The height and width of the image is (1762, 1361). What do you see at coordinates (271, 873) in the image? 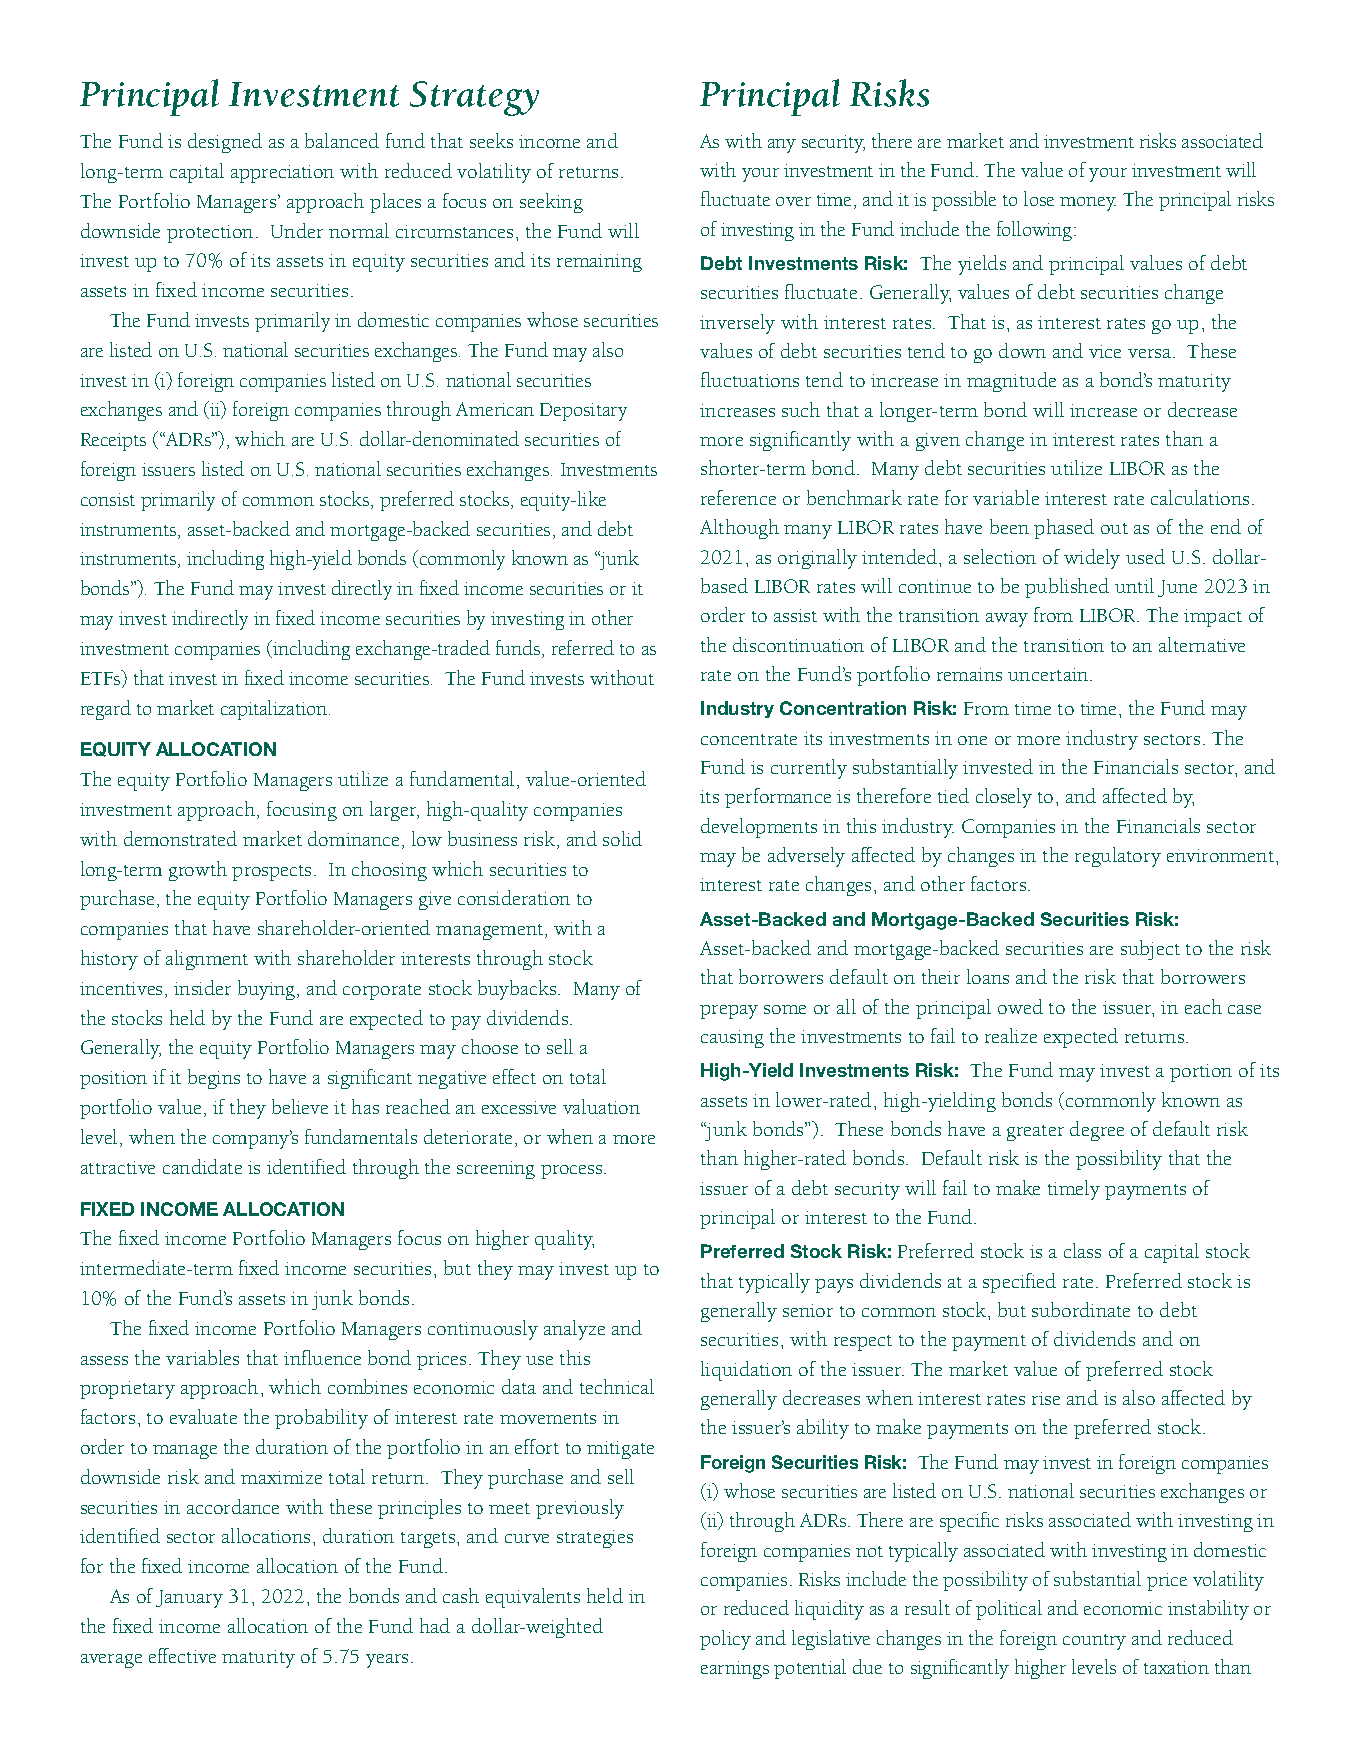
I see `prospects` at bounding box center [271, 873].
